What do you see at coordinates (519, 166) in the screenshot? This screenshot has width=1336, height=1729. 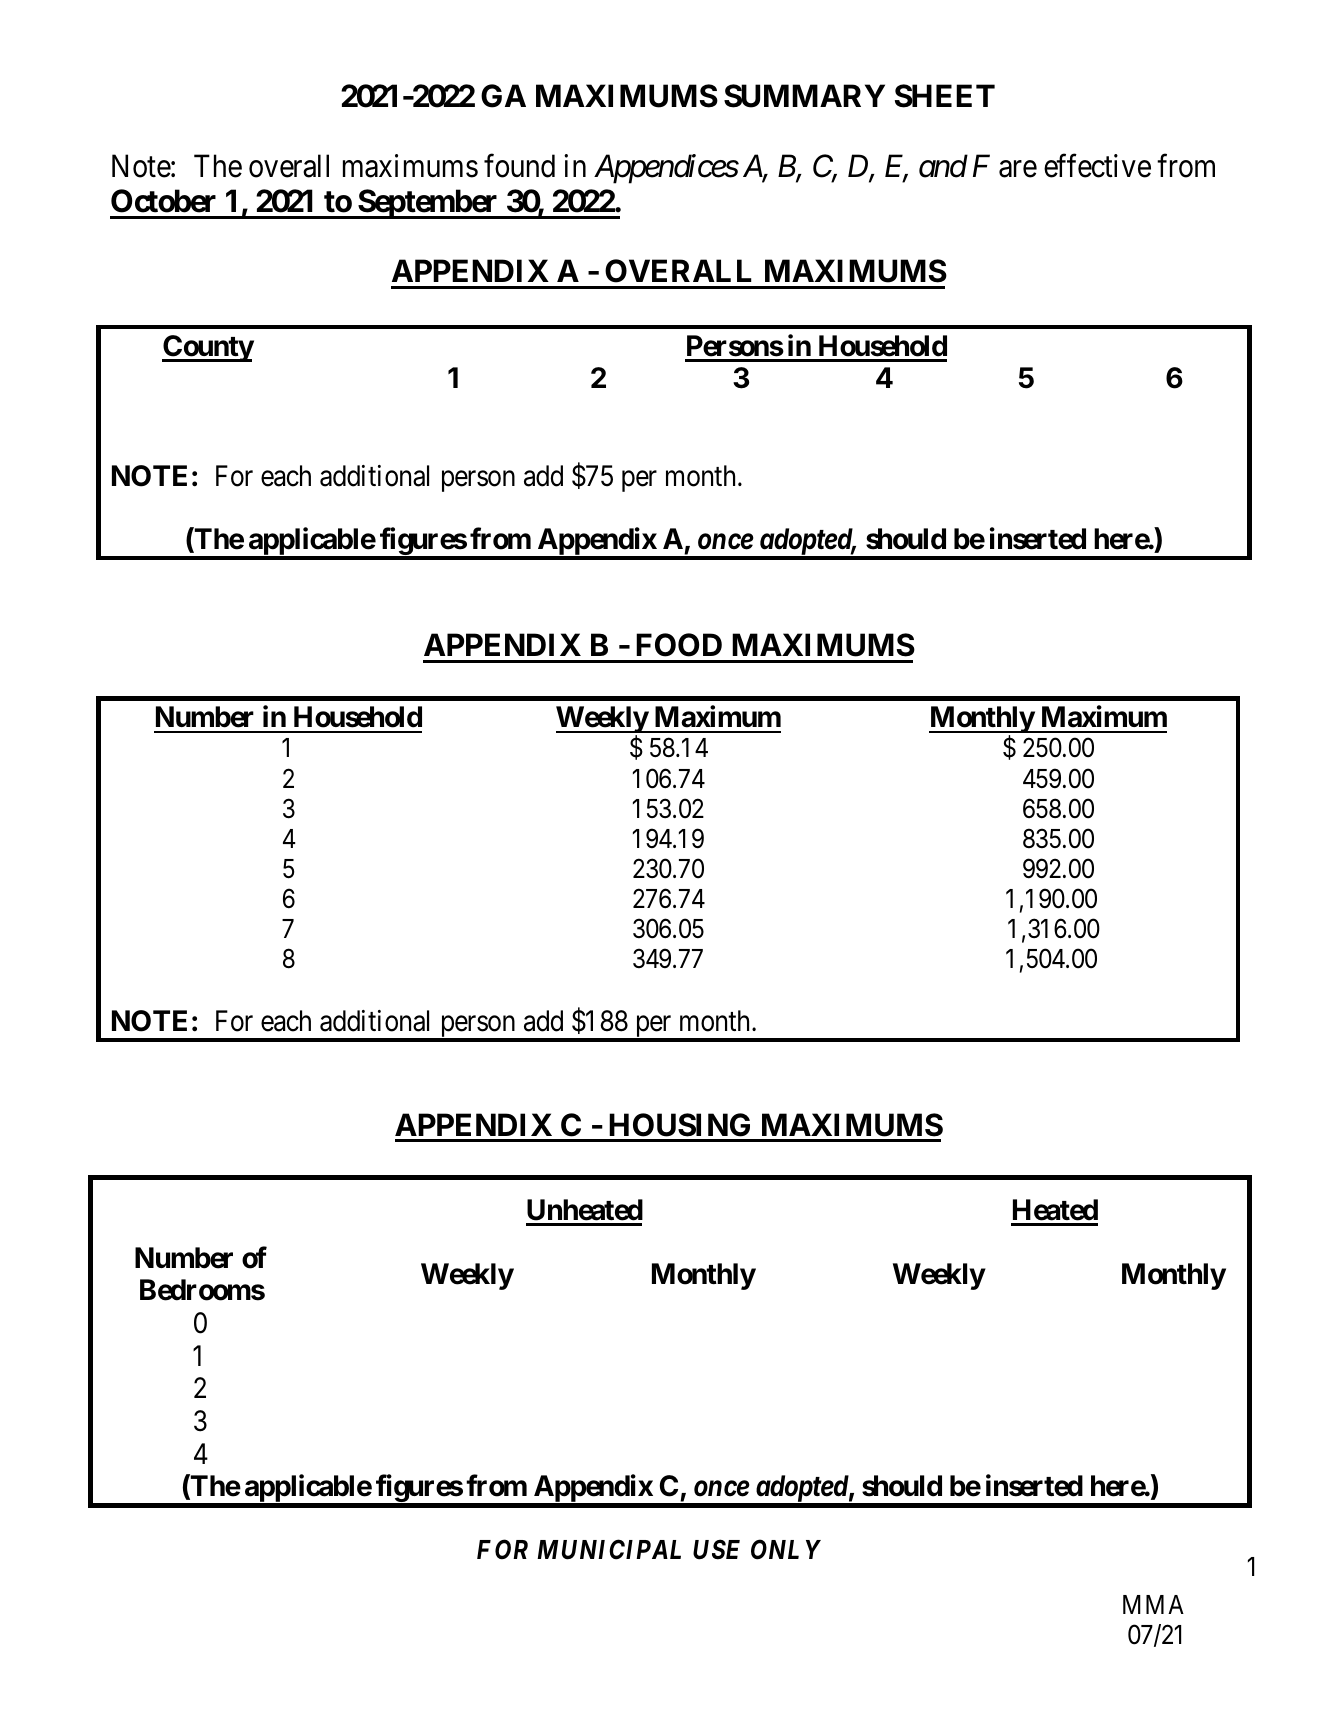 I see `found` at bounding box center [519, 166].
